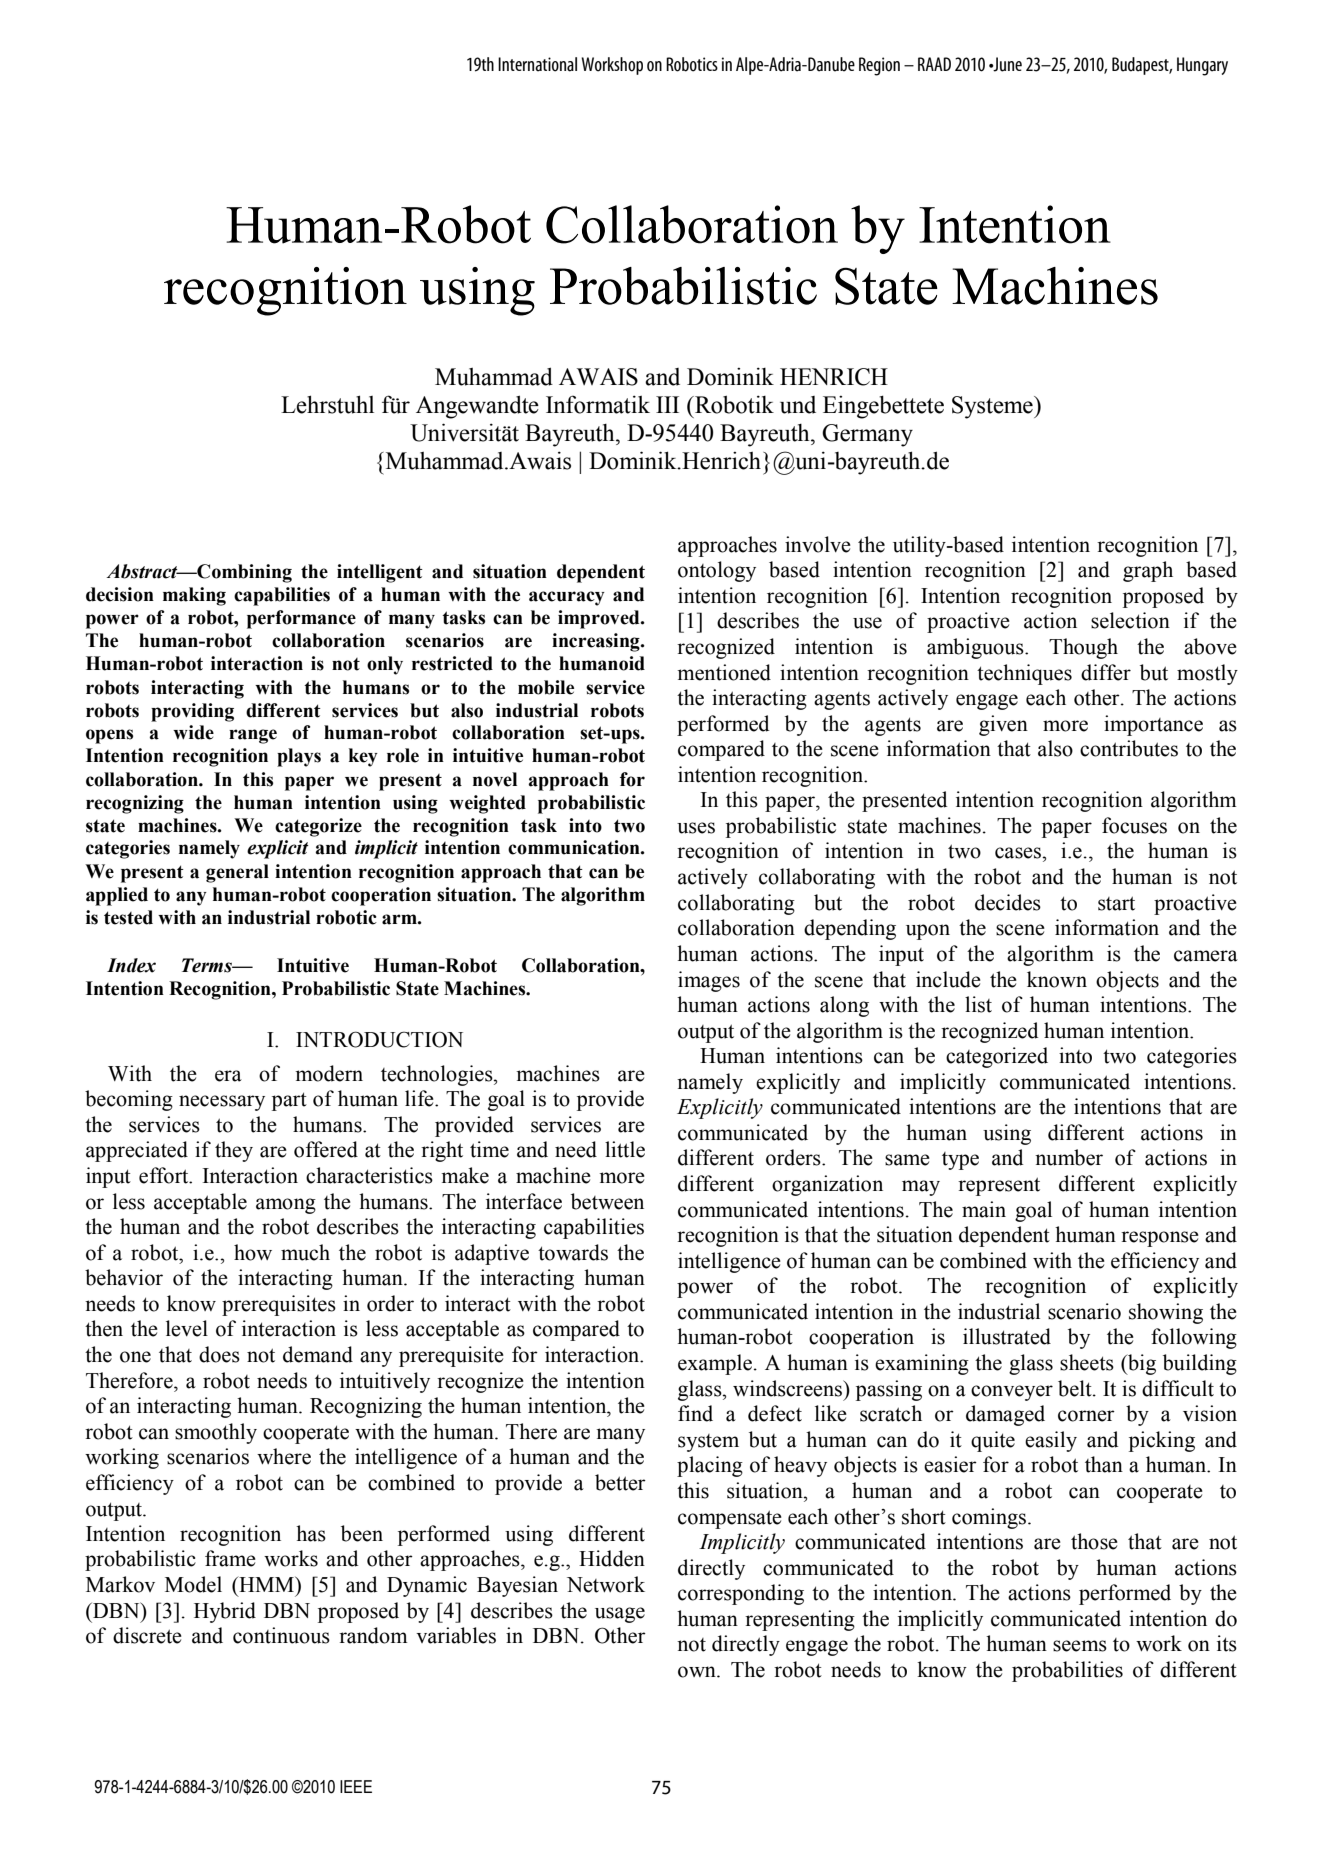 The image size is (1323, 1872). I want to click on International, so click(537, 64).
